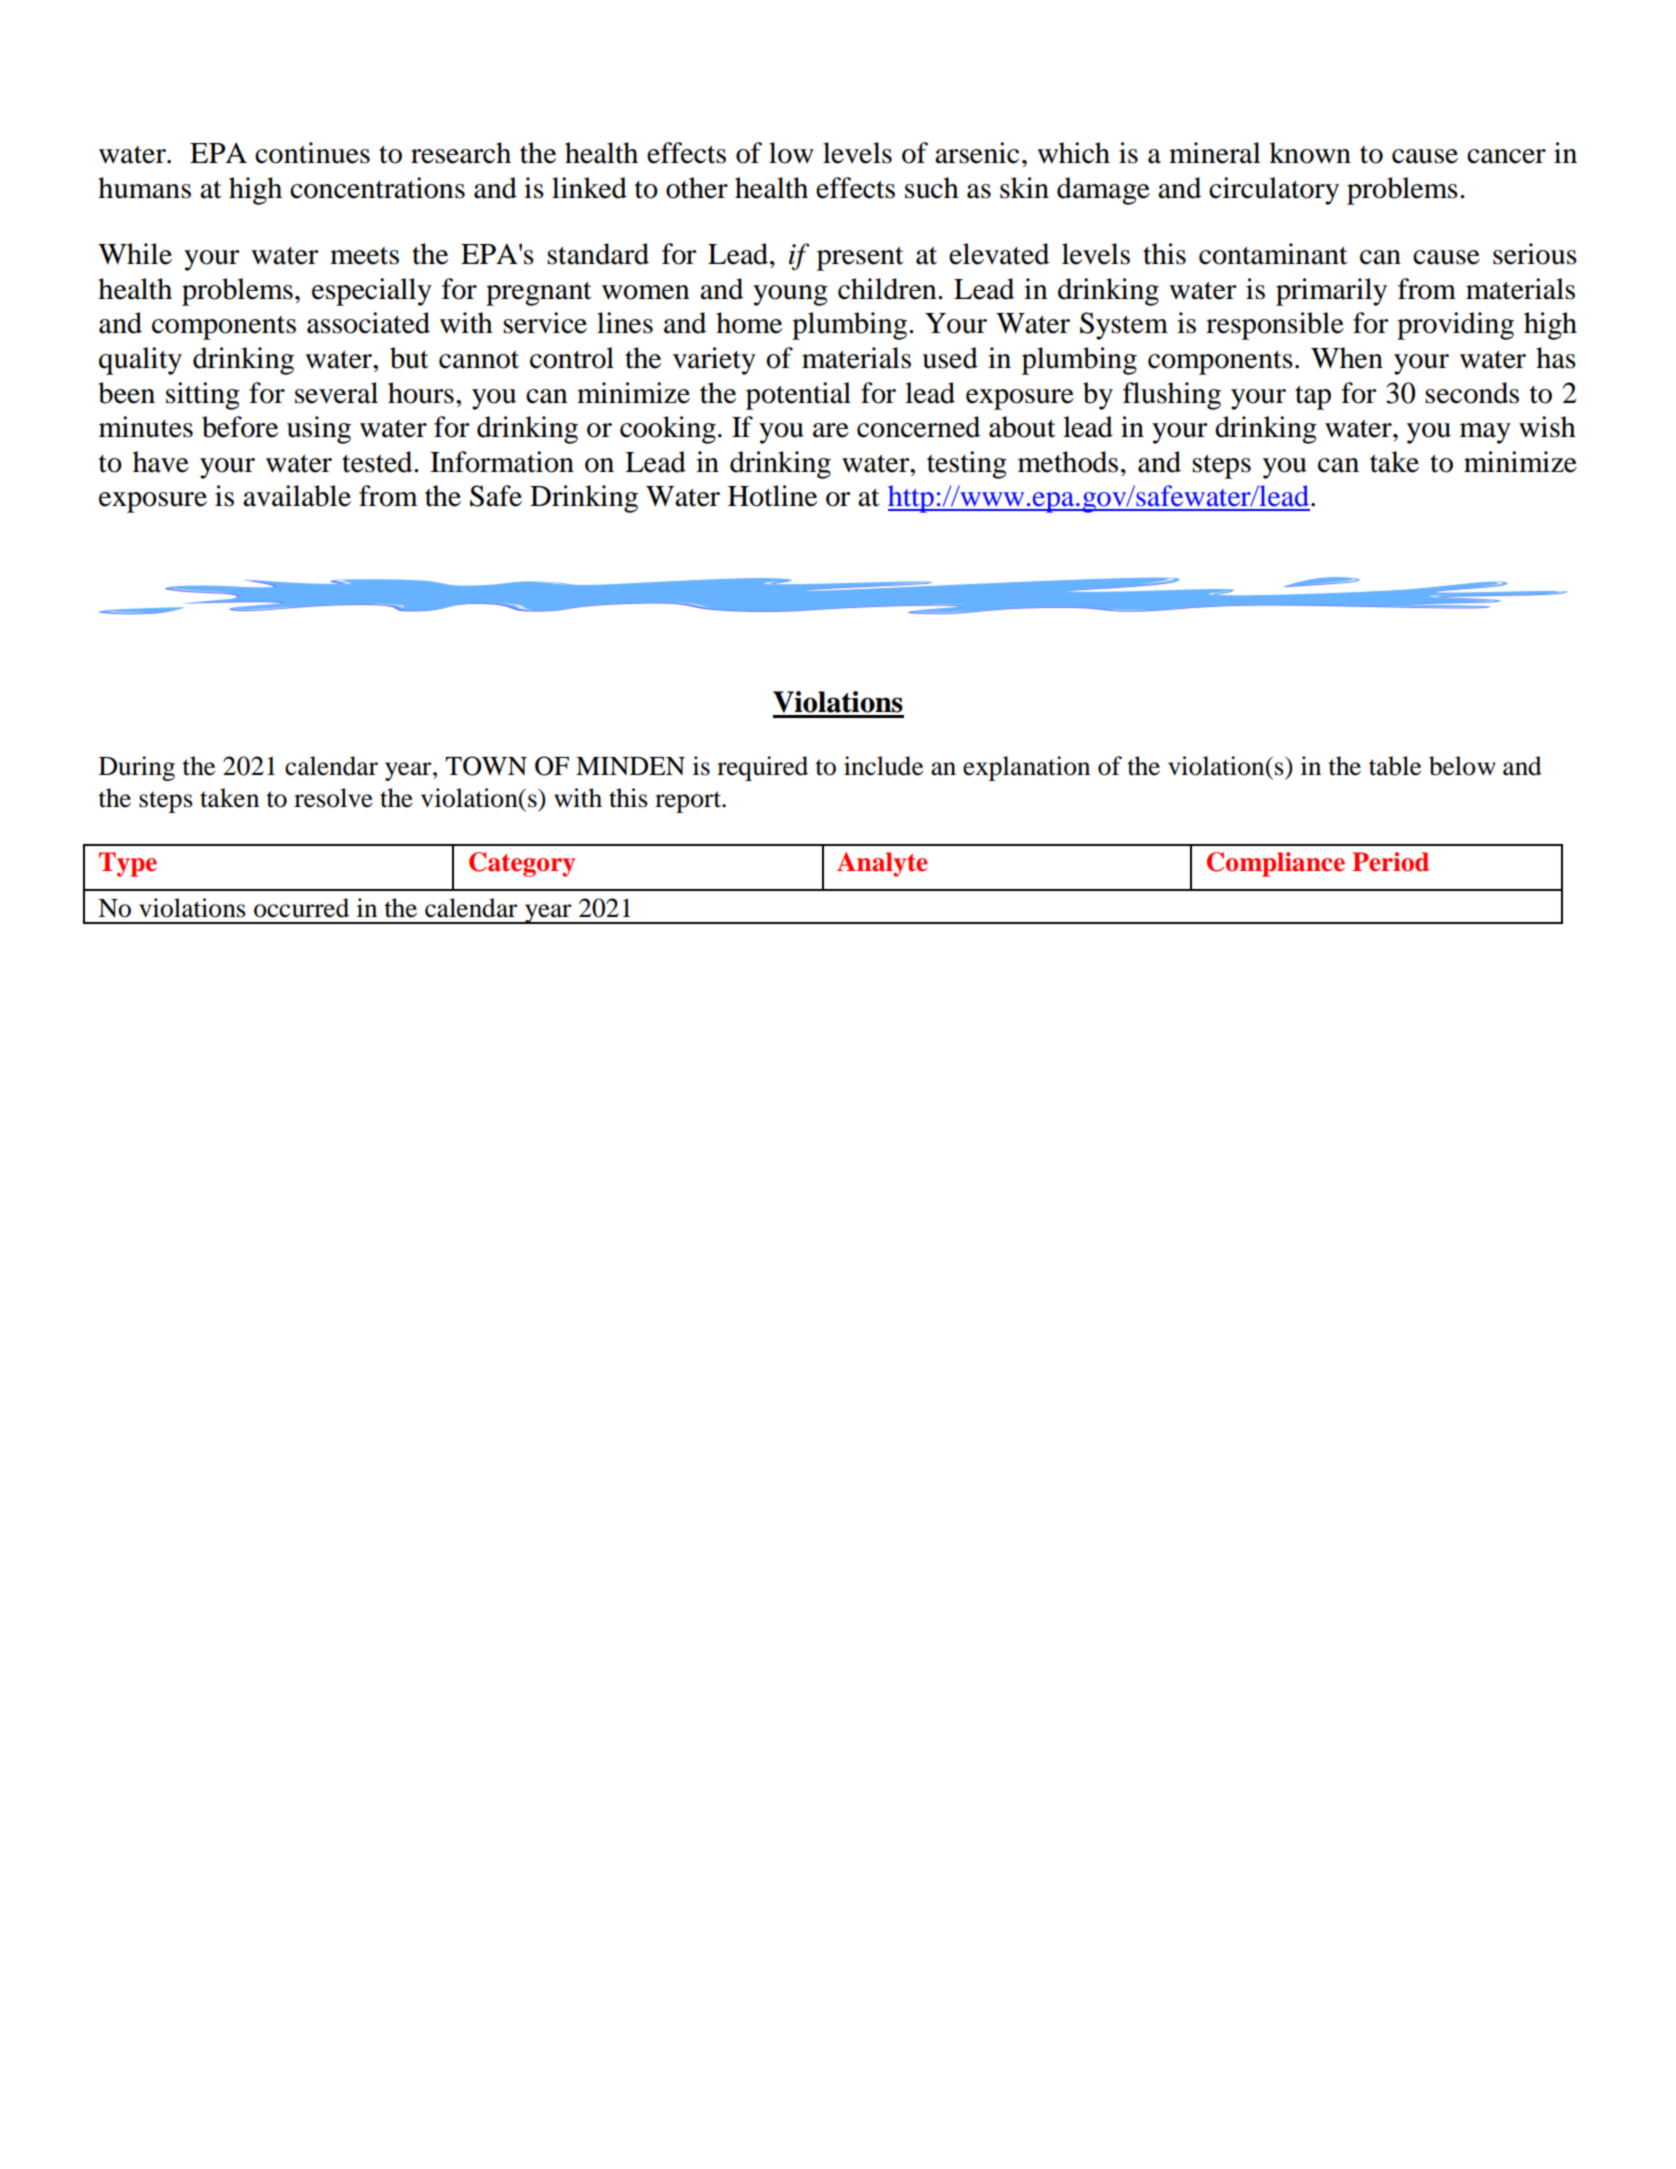 Image resolution: width=1676 pixels, height=2169 pixels. What do you see at coordinates (883, 766) in the document?
I see `include` at bounding box center [883, 766].
